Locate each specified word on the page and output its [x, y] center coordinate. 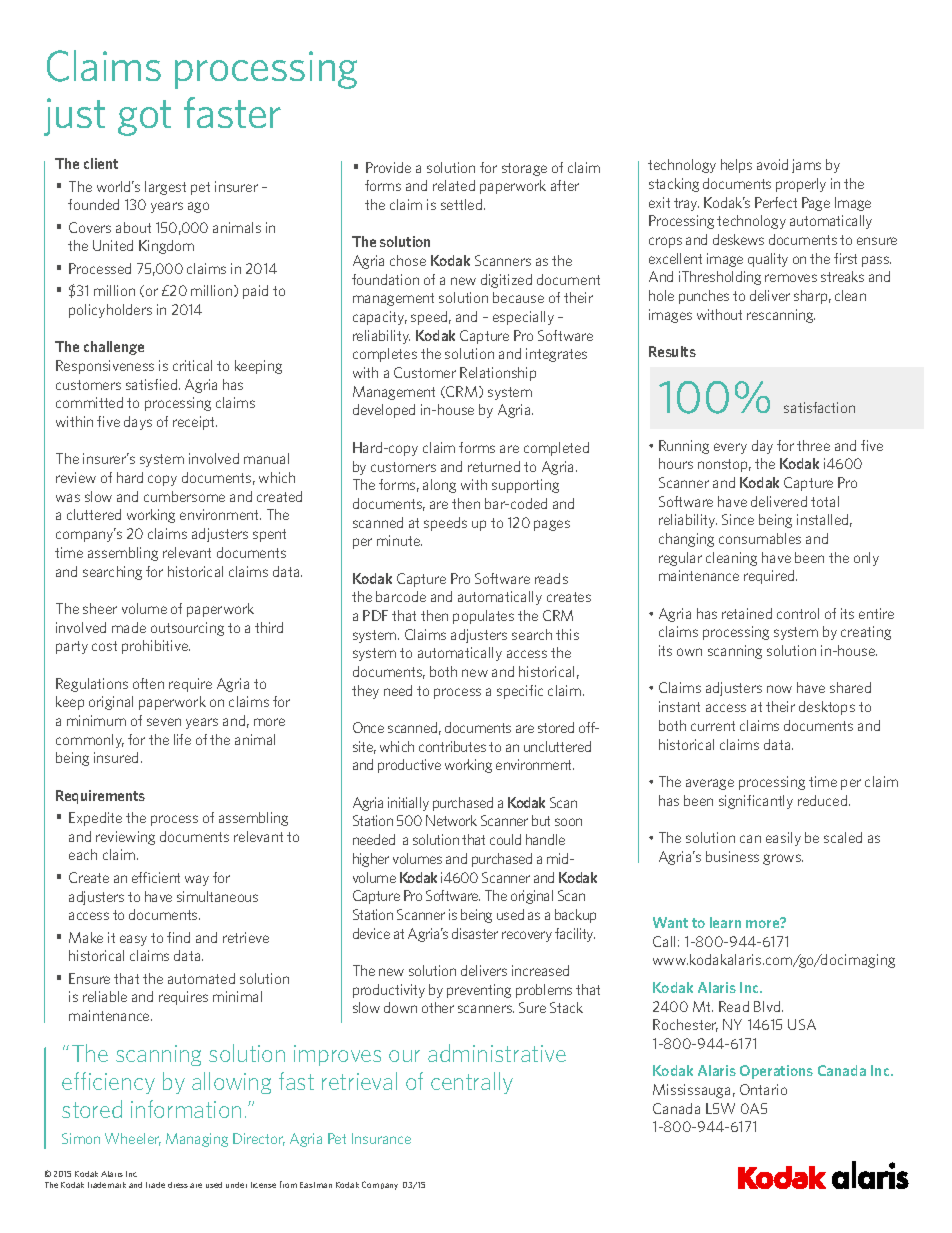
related [454, 185]
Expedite [95, 819]
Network [451, 820]
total [825, 501]
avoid [772, 164]
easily [783, 839]
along [439, 486]
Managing [197, 1140]
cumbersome [184, 496]
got [144, 118]
